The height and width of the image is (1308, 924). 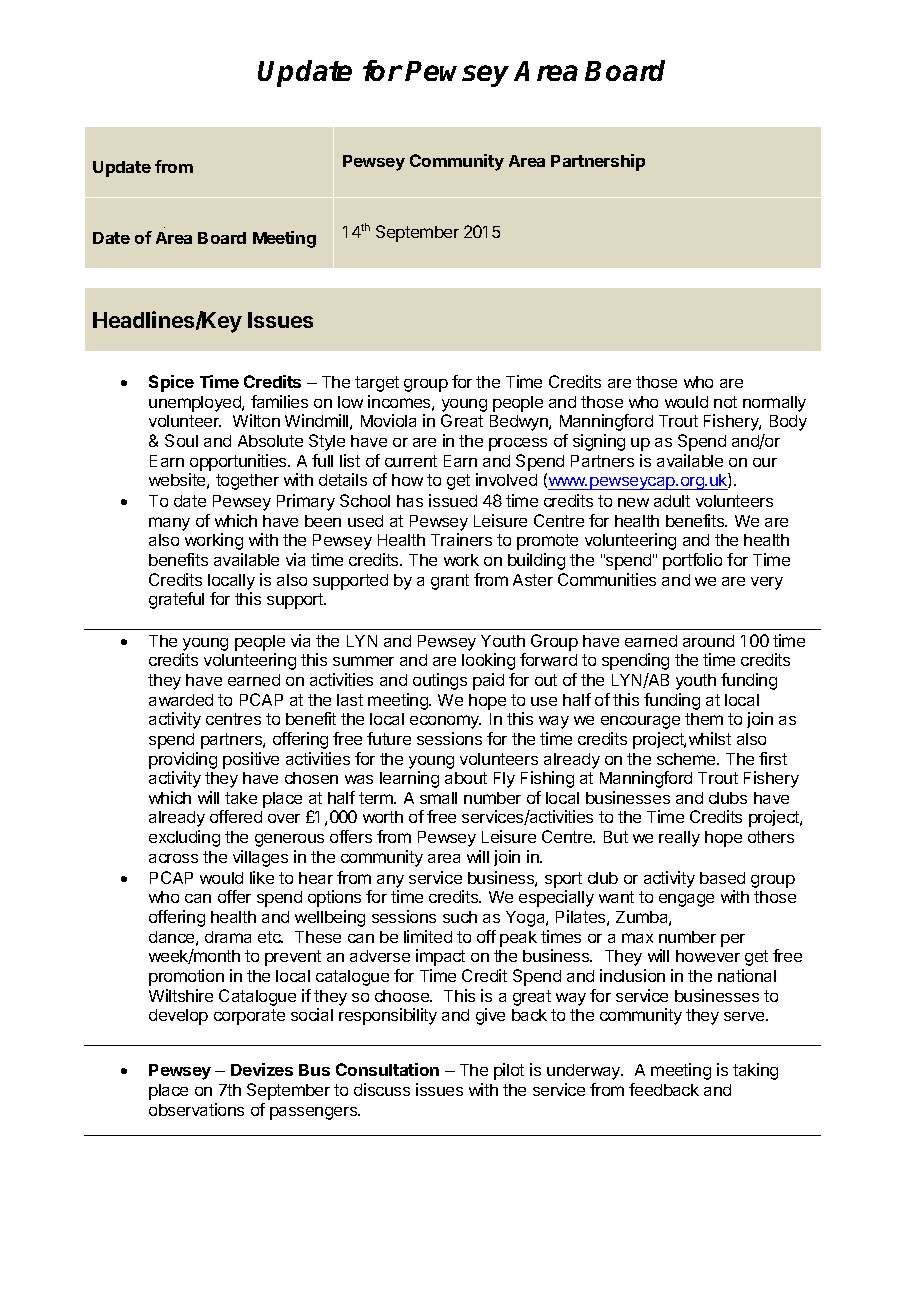 What do you see at coordinates (488, 661) in the image?
I see `looking` at bounding box center [488, 661].
